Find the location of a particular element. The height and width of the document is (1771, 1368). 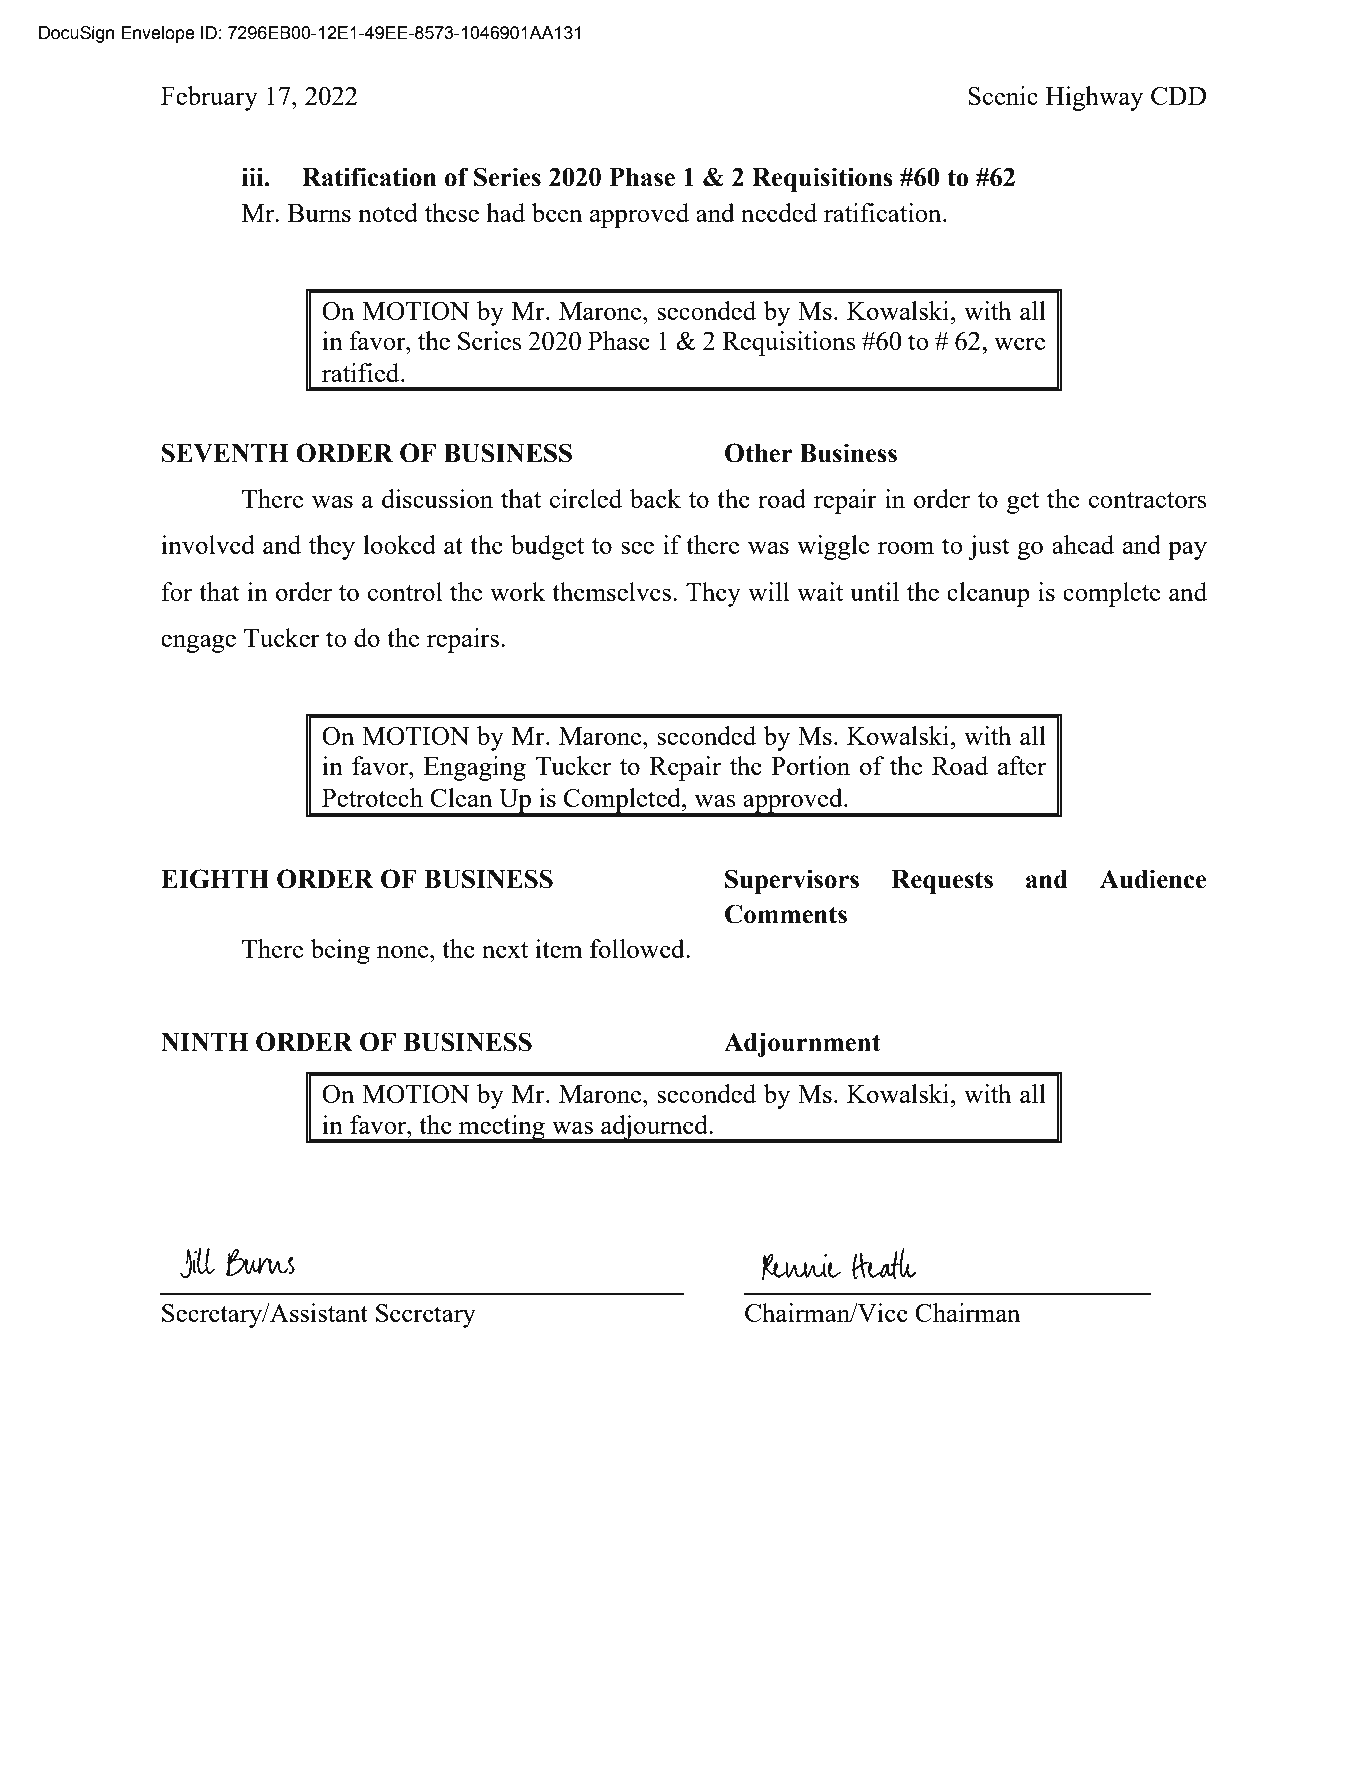

February is located at coordinates (209, 98).
